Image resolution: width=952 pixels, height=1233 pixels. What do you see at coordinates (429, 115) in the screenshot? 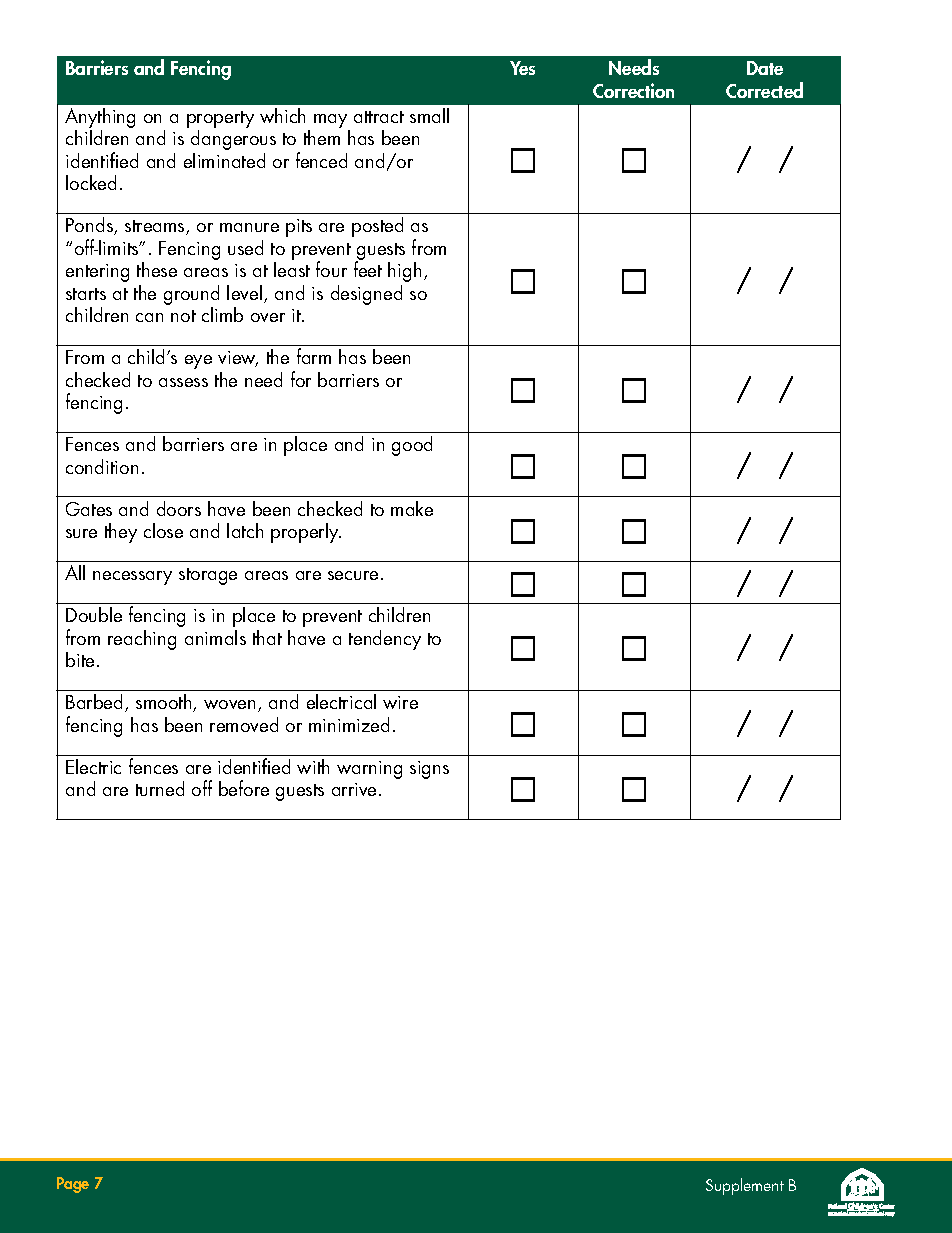
I see `small` at bounding box center [429, 115].
